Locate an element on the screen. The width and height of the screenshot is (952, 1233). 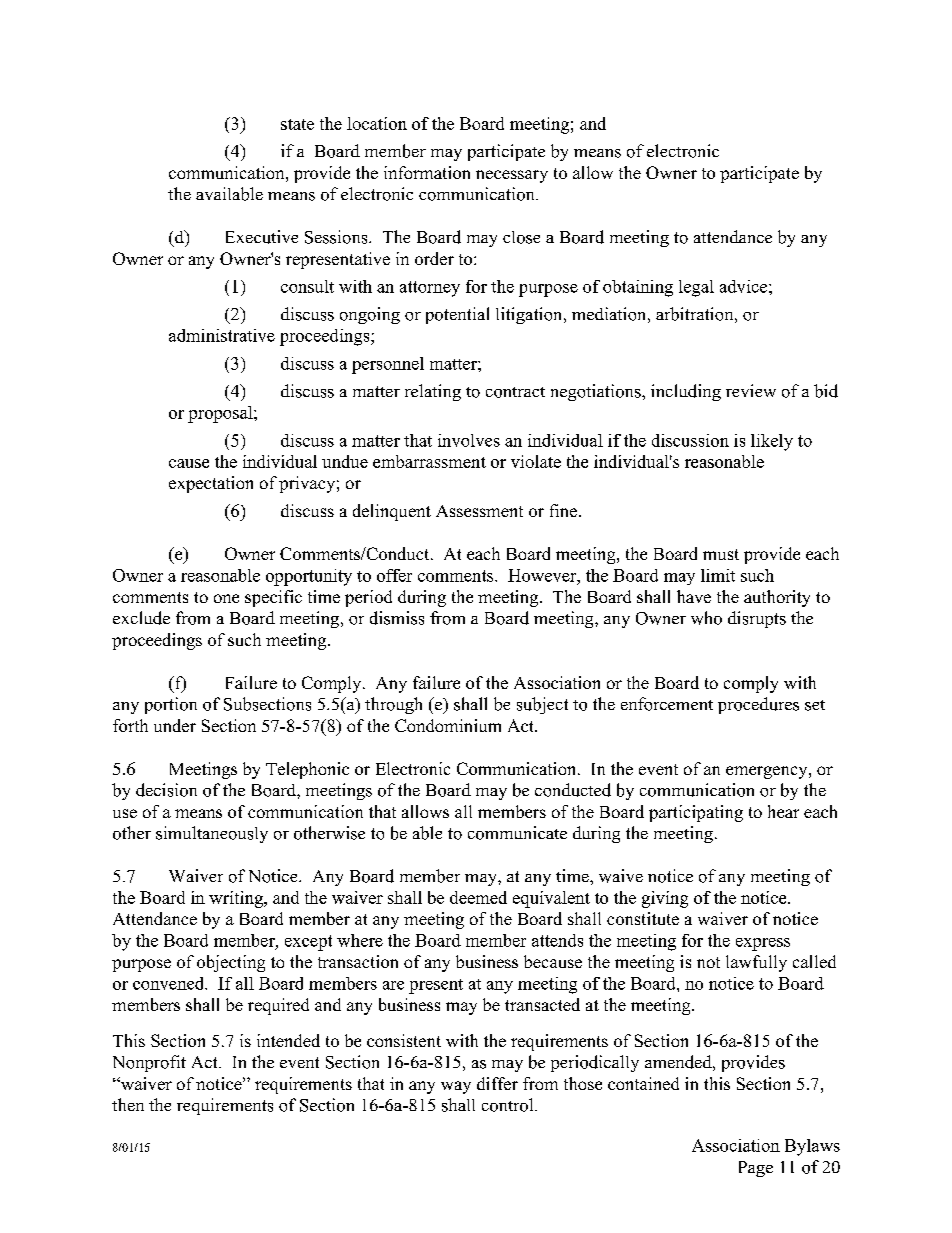
contract is located at coordinates (515, 392).
